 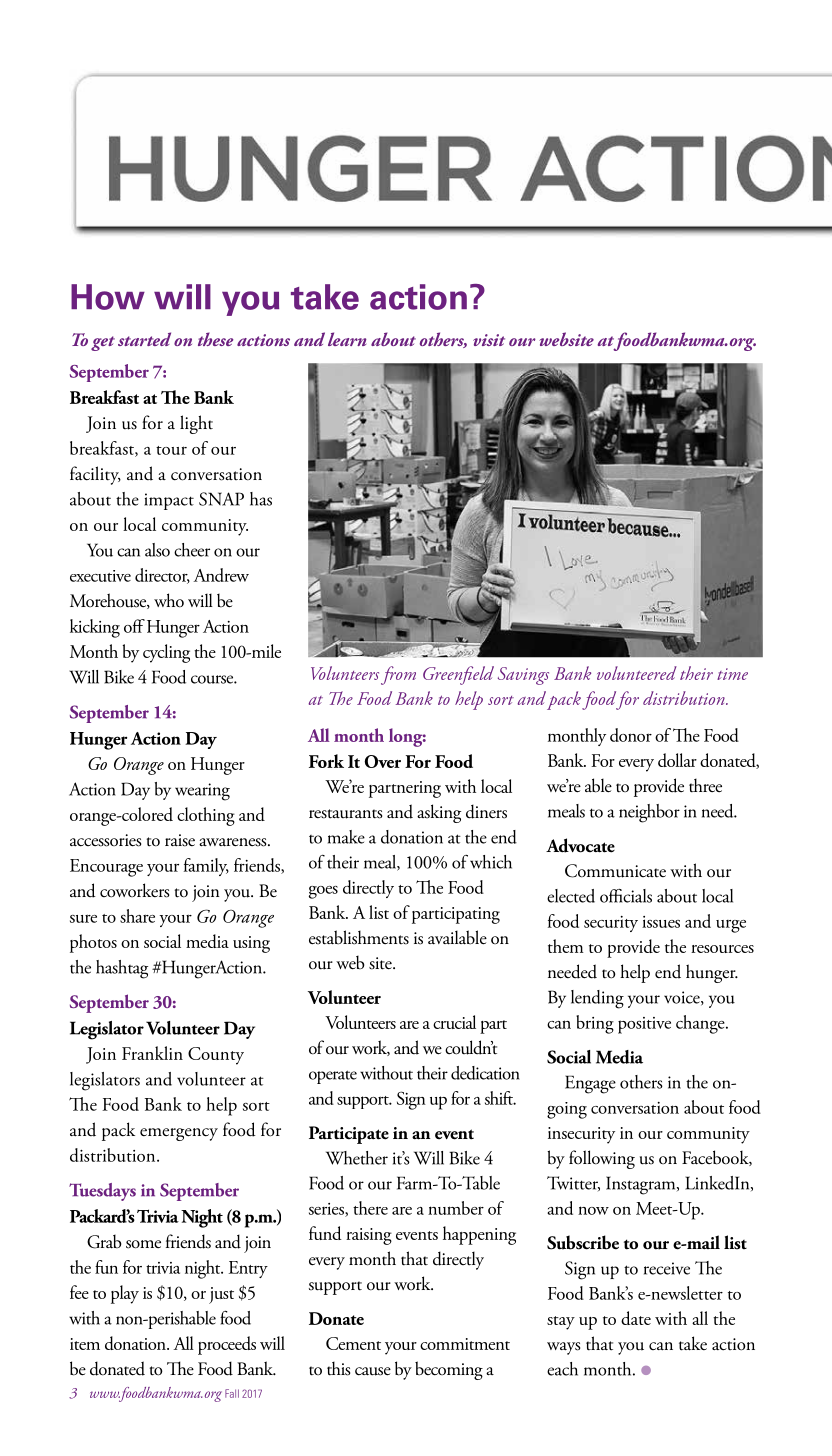 What do you see at coordinates (227, 1345) in the document?
I see `proceeds` at bounding box center [227, 1345].
